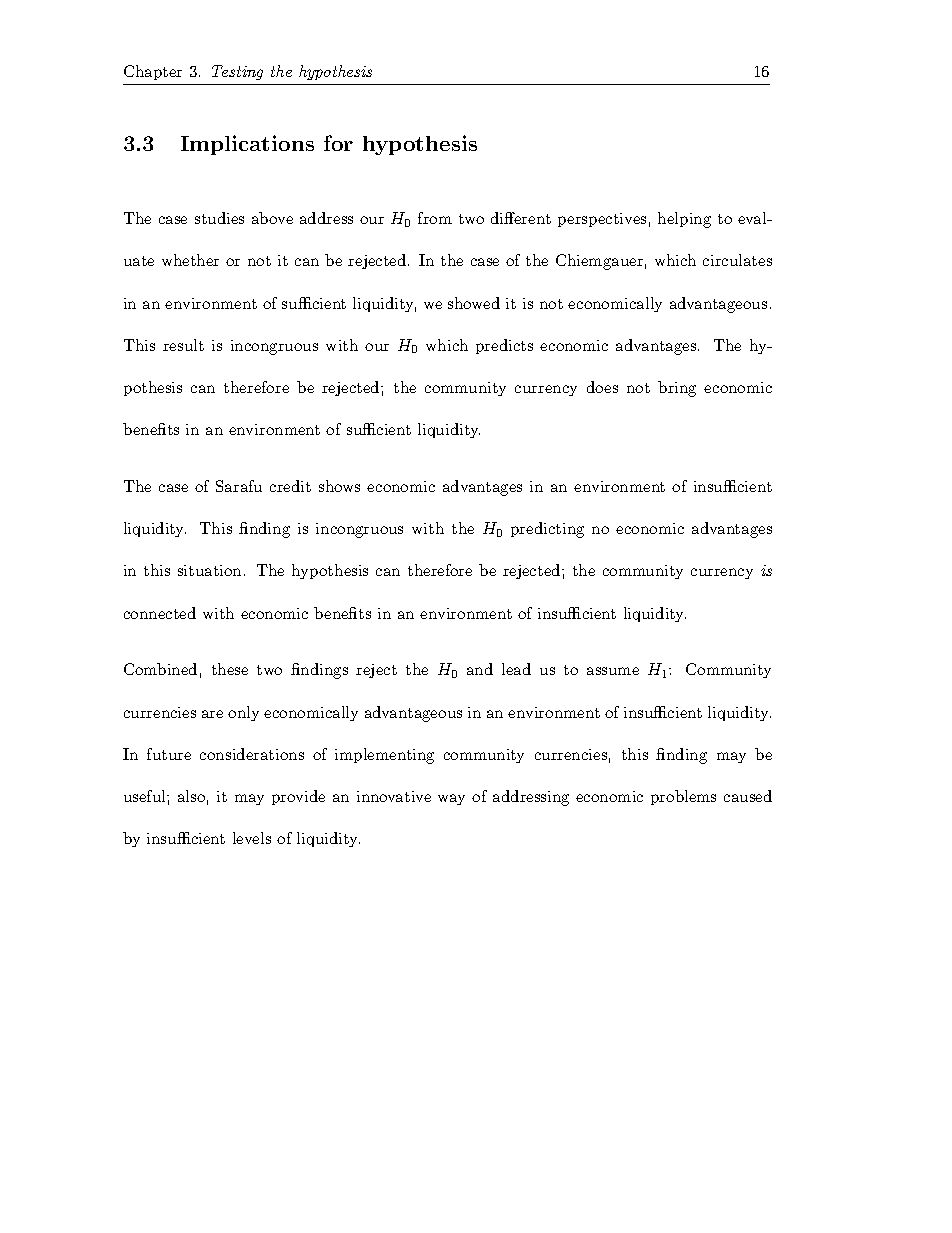 The image size is (952, 1233). Describe the element at coordinates (339, 486) in the screenshot. I see `shows` at that location.
